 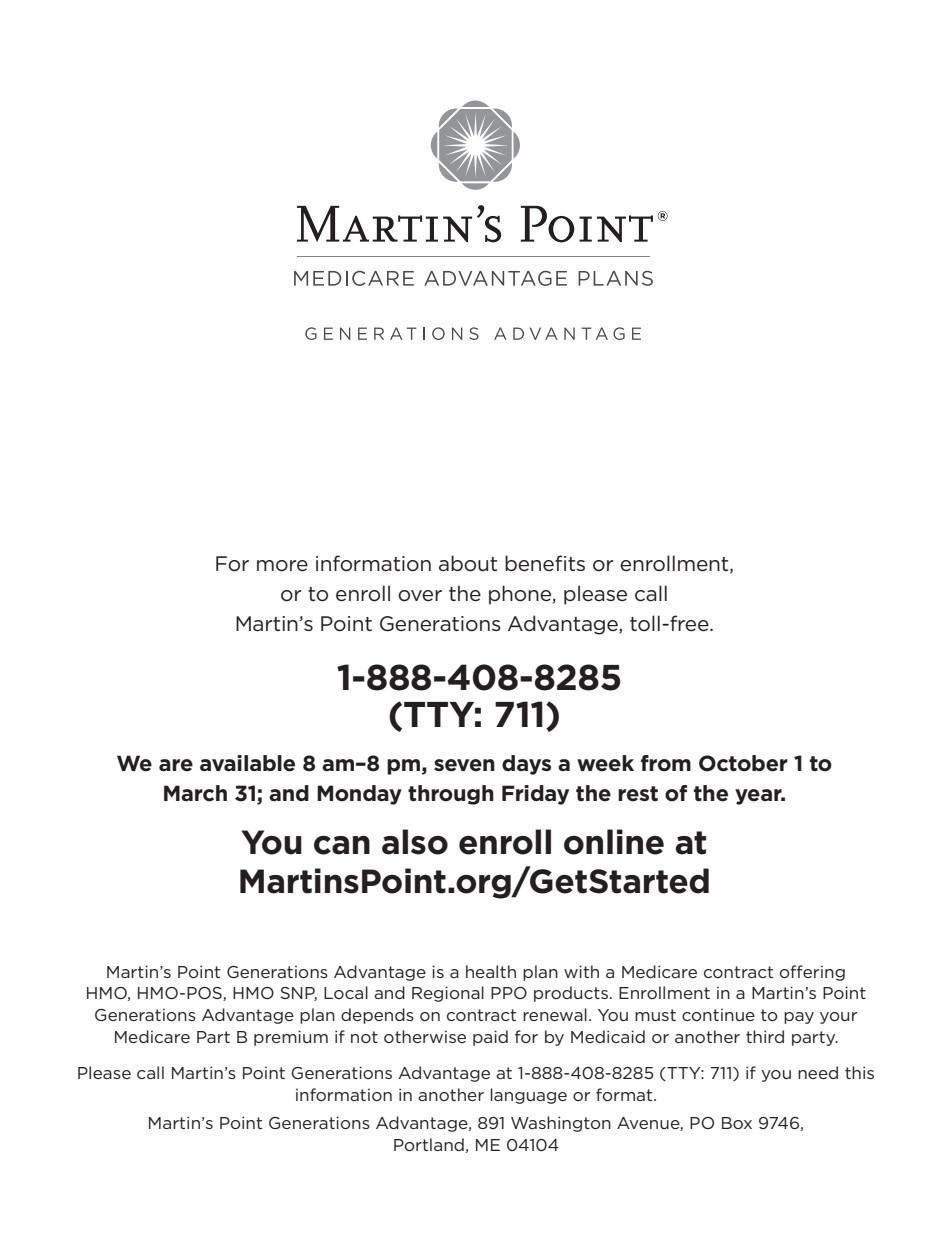 What do you see at coordinates (614, 842) in the screenshot?
I see `online` at bounding box center [614, 842].
